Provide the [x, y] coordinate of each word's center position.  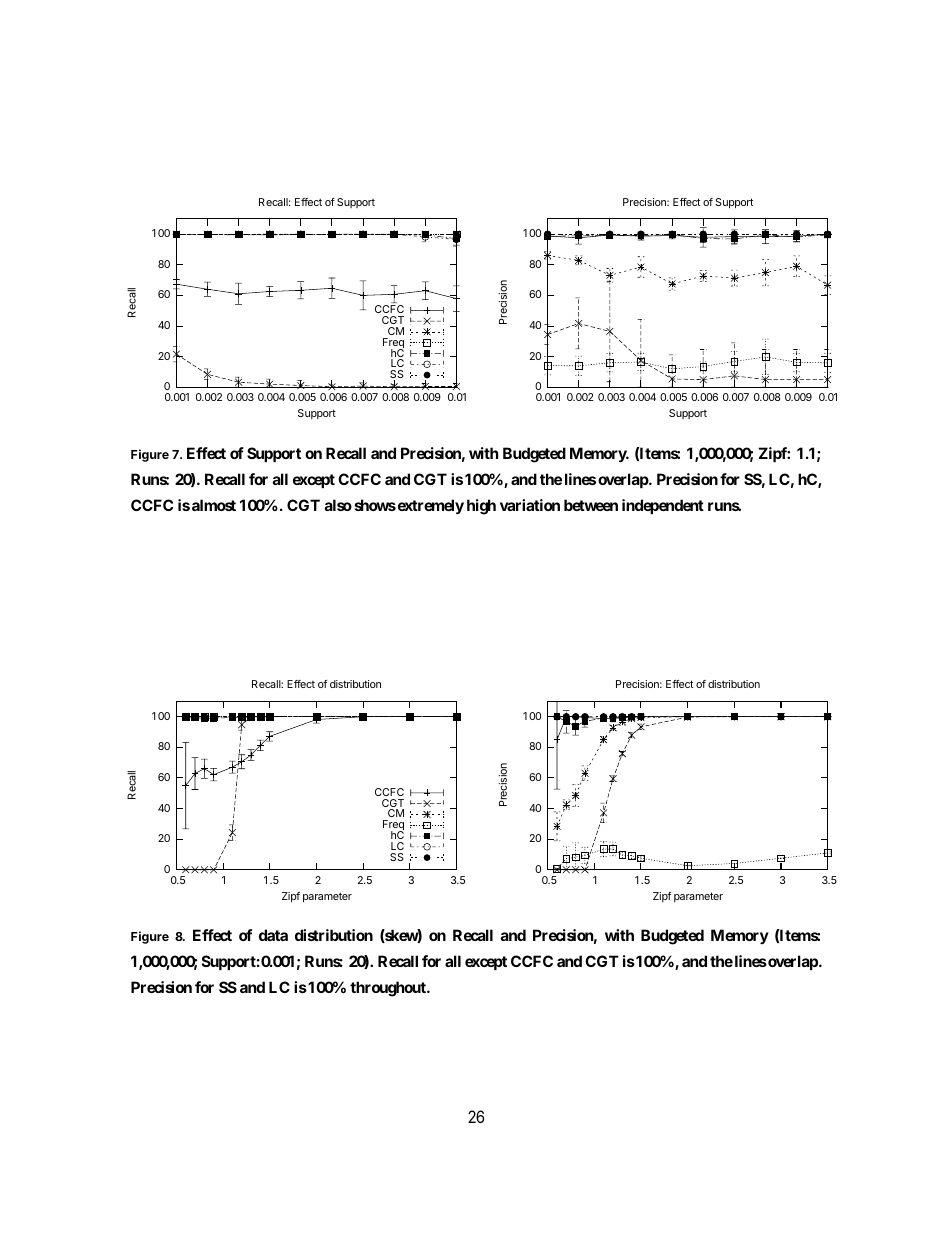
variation [530, 505]
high [481, 507]
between [591, 505]
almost [214, 505]
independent [663, 506]
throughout [389, 989]
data [273, 935]
